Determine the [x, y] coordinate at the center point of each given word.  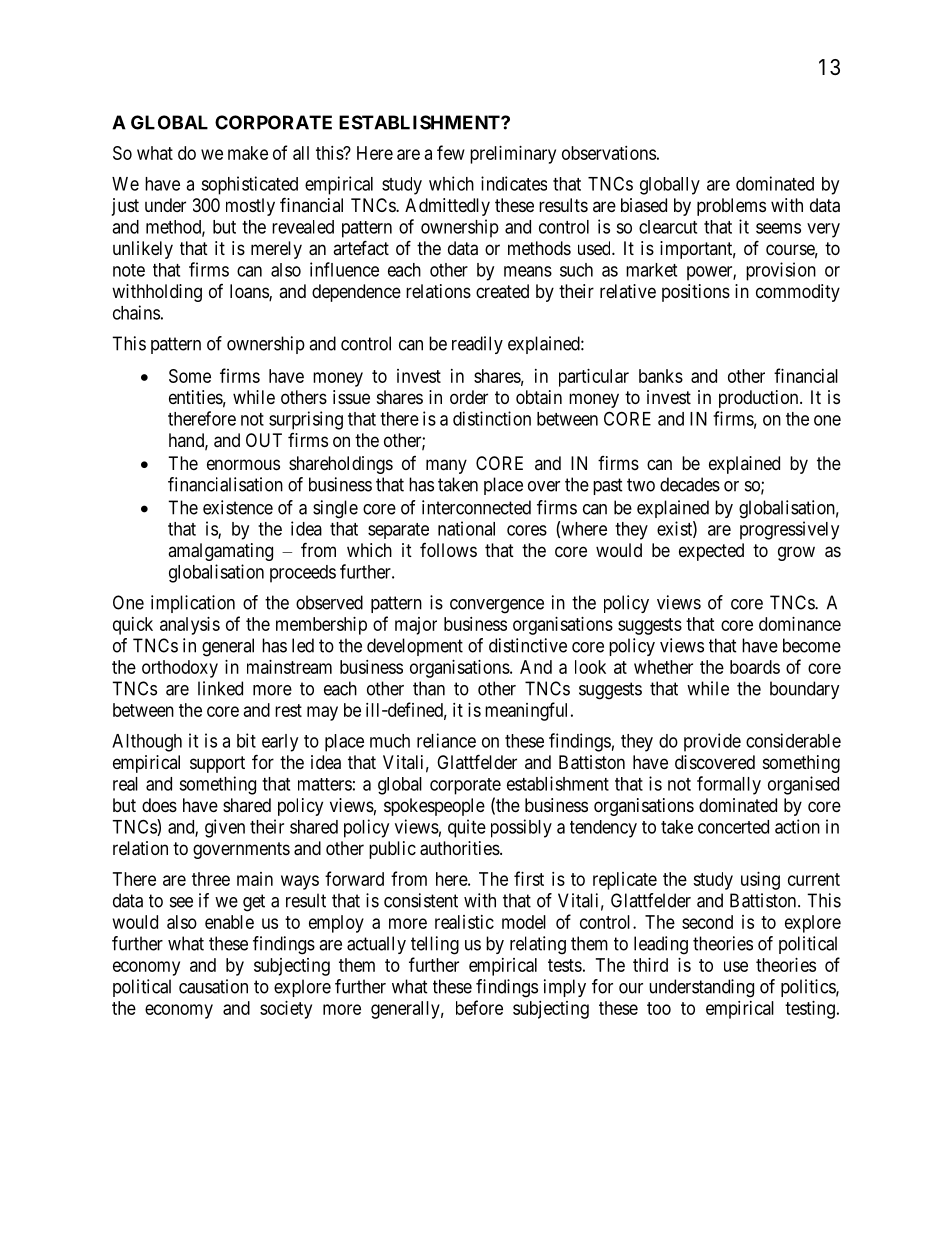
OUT [264, 440]
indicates [514, 183]
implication [193, 604]
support [217, 764]
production [760, 399]
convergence [497, 606]
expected [711, 552]
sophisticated [249, 185]
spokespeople [434, 807]
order [469, 397]
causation [213, 986]
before [479, 1007]
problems [731, 207]
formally [729, 785]
